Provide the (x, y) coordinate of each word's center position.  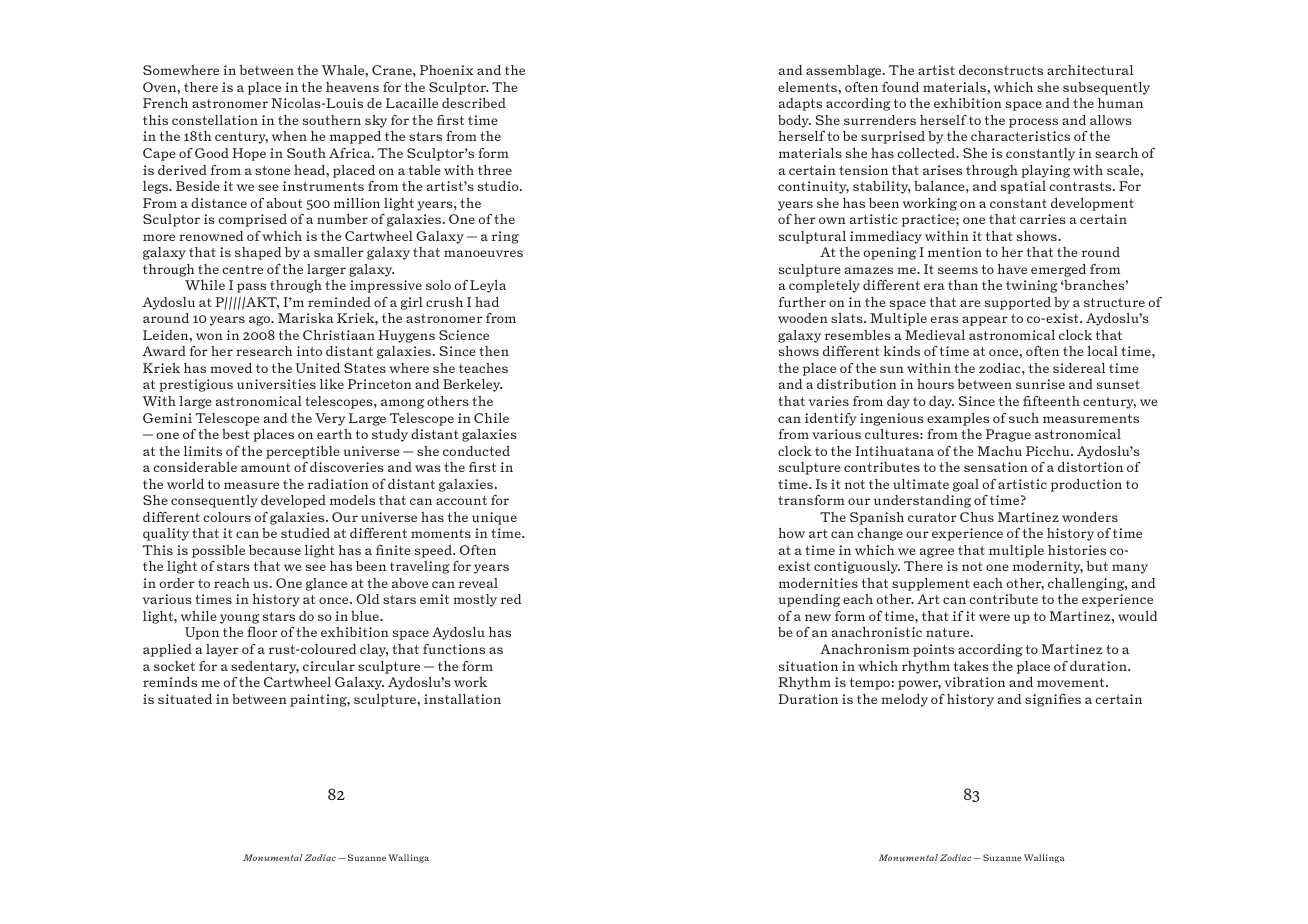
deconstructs (1001, 70)
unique (494, 518)
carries (1043, 219)
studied (305, 533)
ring (505, 237)
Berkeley (472, 385)
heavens (352, 87)
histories (1077, 550)
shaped (258, 253)
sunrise (1040, 384)
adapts (800, 104)
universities (276, 384)
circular (329, 666)
